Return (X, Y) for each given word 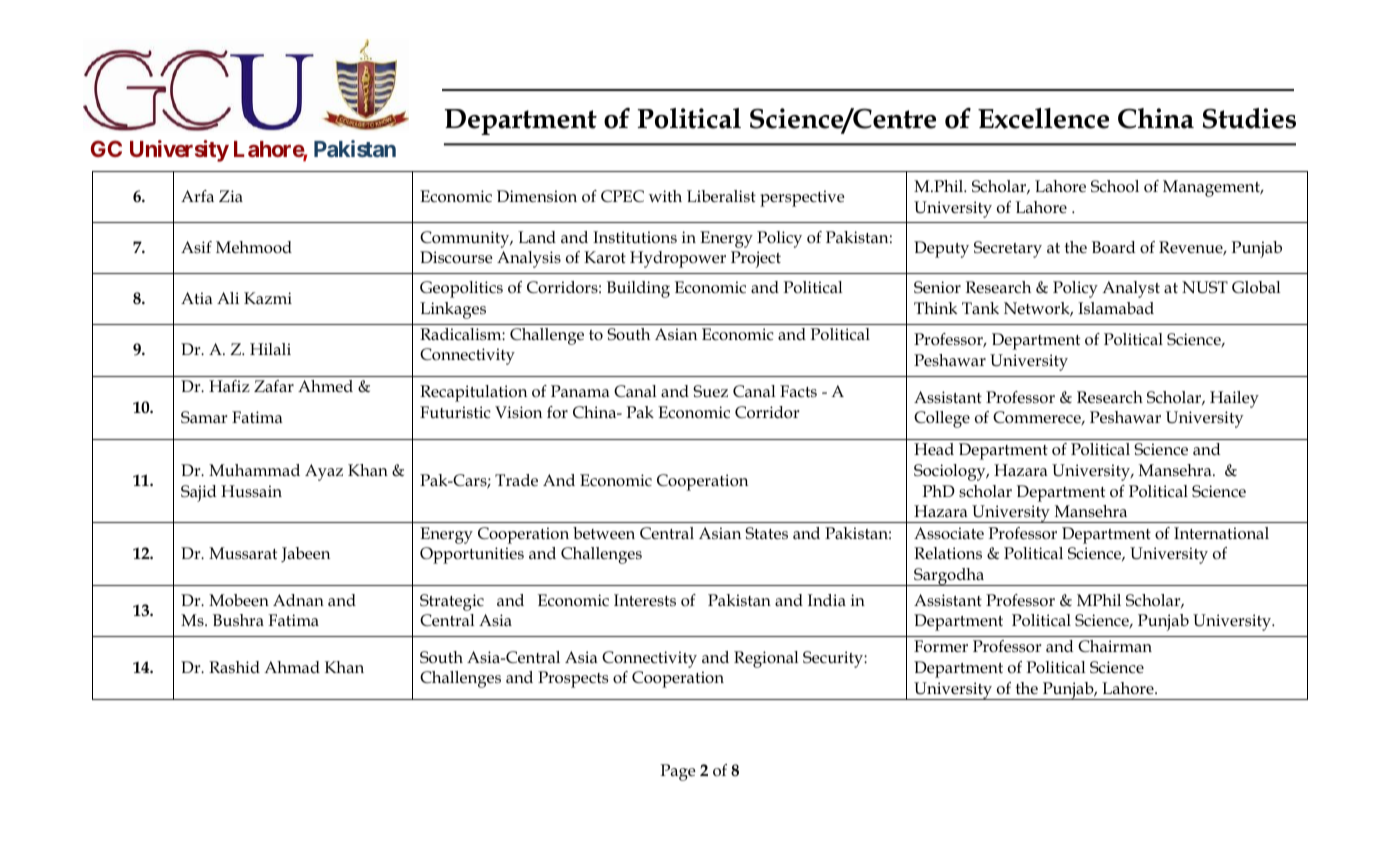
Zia (231, 196)
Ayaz (324, 472)
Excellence (1043, 118)
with (665, 196)
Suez (710, 391)
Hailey (1234, 399)
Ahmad (292, 667)
